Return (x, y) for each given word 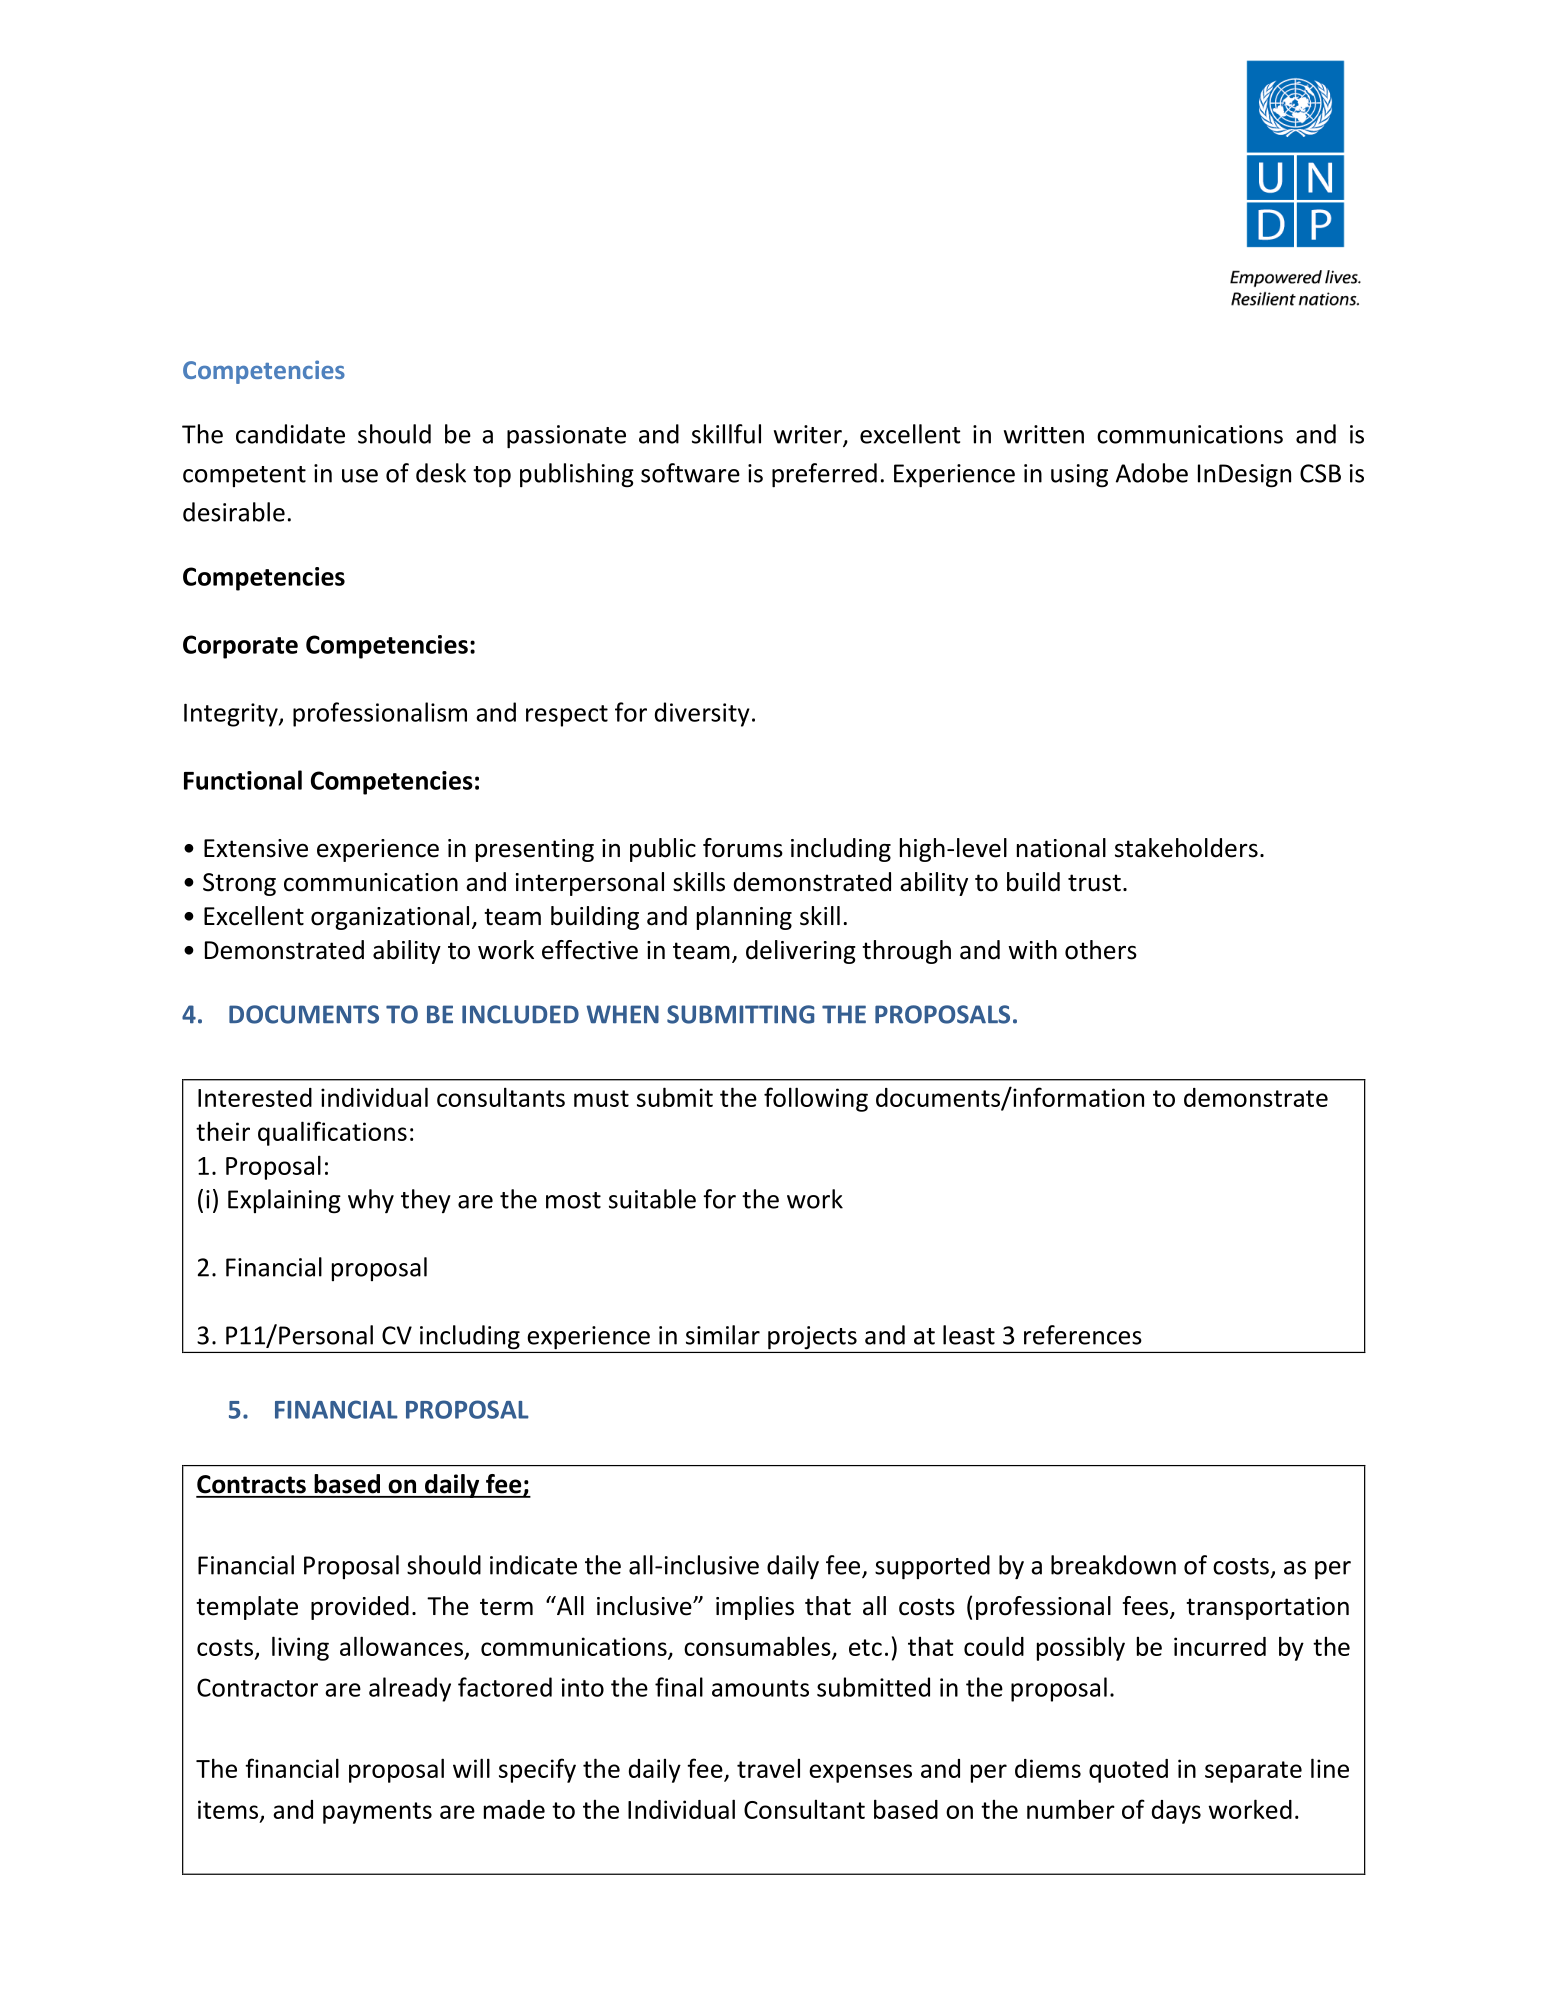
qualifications (332, 1133)
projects (812, 1337)
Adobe (1152, 473)
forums (743, 848)
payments (377, 1813)
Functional (243, 780)
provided (360, 1608)
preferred (824, 475)
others (1101, 950)
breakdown (1113, 1565)
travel (768, 1768)
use (360, 476)
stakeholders (1186, 848)
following (816, 1099)
